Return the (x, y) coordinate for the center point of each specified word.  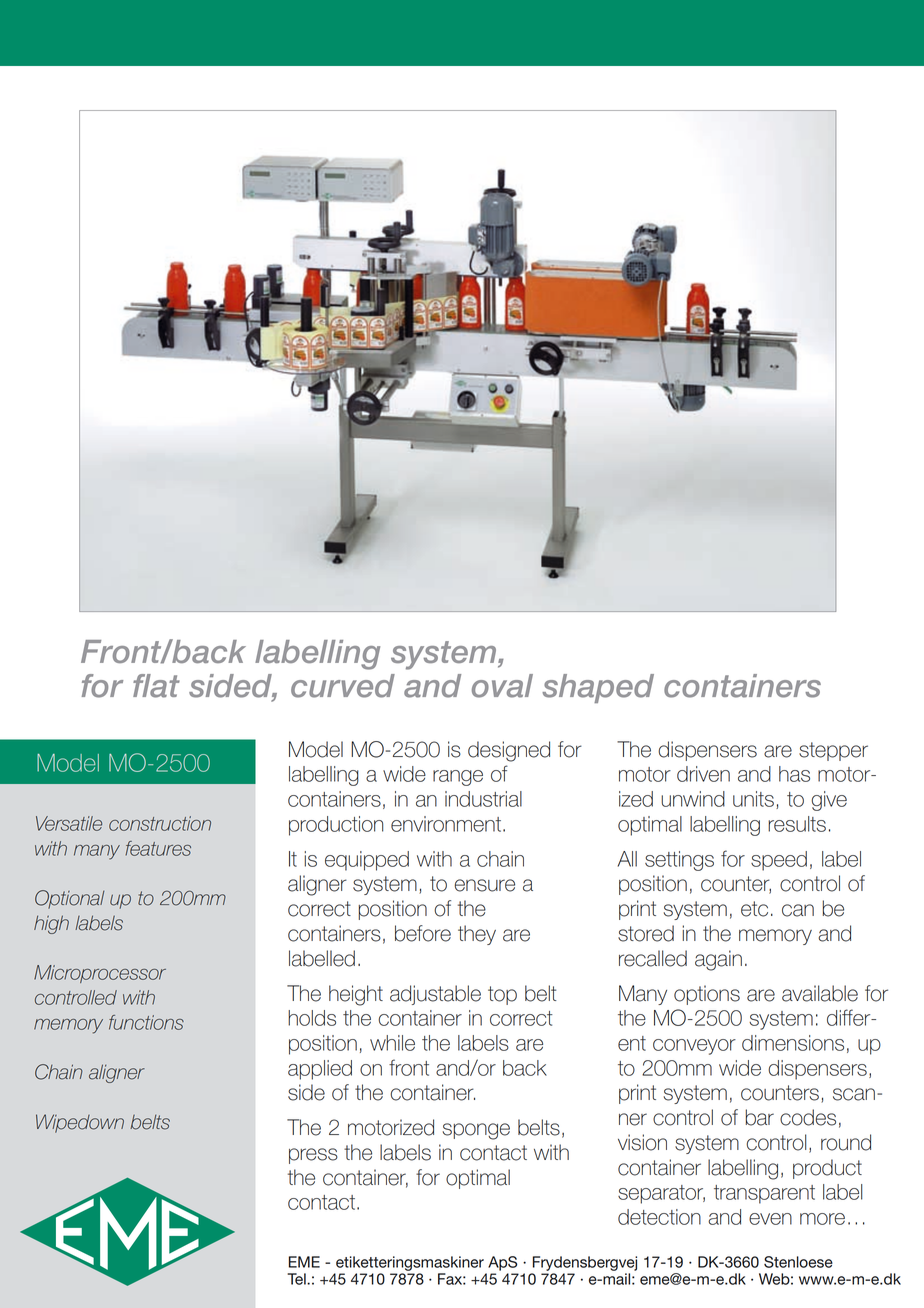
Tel (297, 1279)
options (707, 995)
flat (156, 686)
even (770, 1219)
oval (502, 686)
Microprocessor (100, 974)
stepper (833, 751)
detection (659, 1217)
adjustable (435, 995)
